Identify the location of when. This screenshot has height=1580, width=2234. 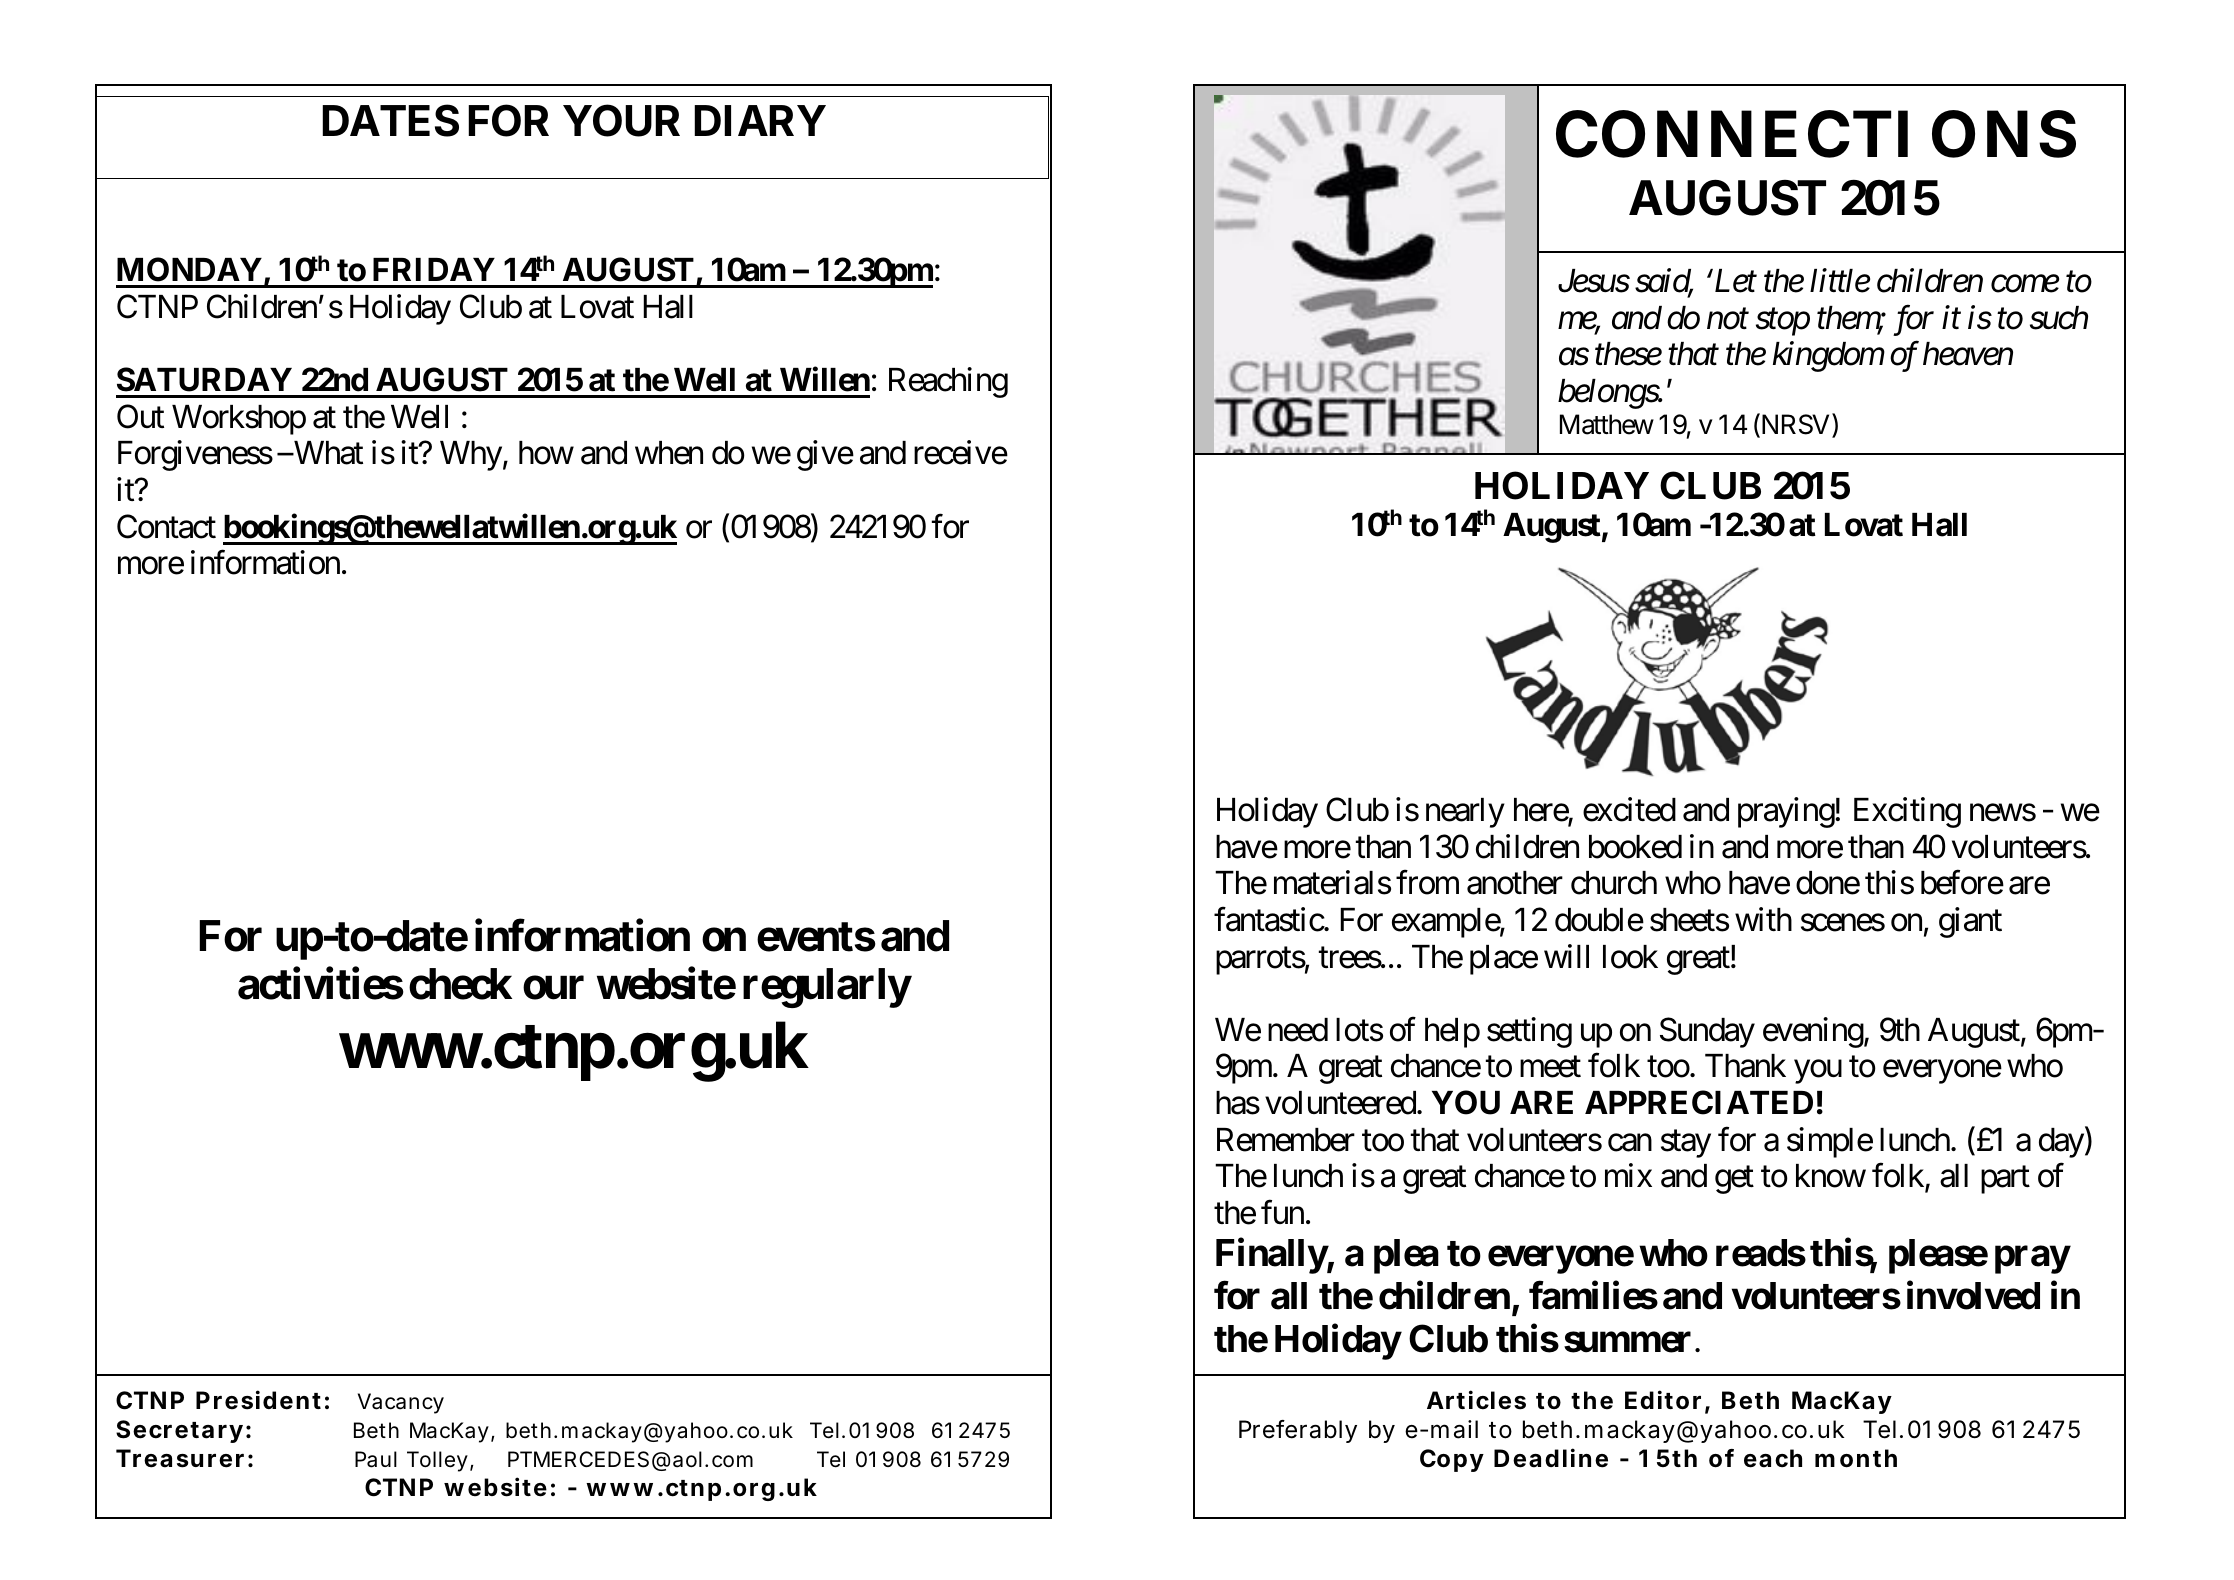
(669, 453).
